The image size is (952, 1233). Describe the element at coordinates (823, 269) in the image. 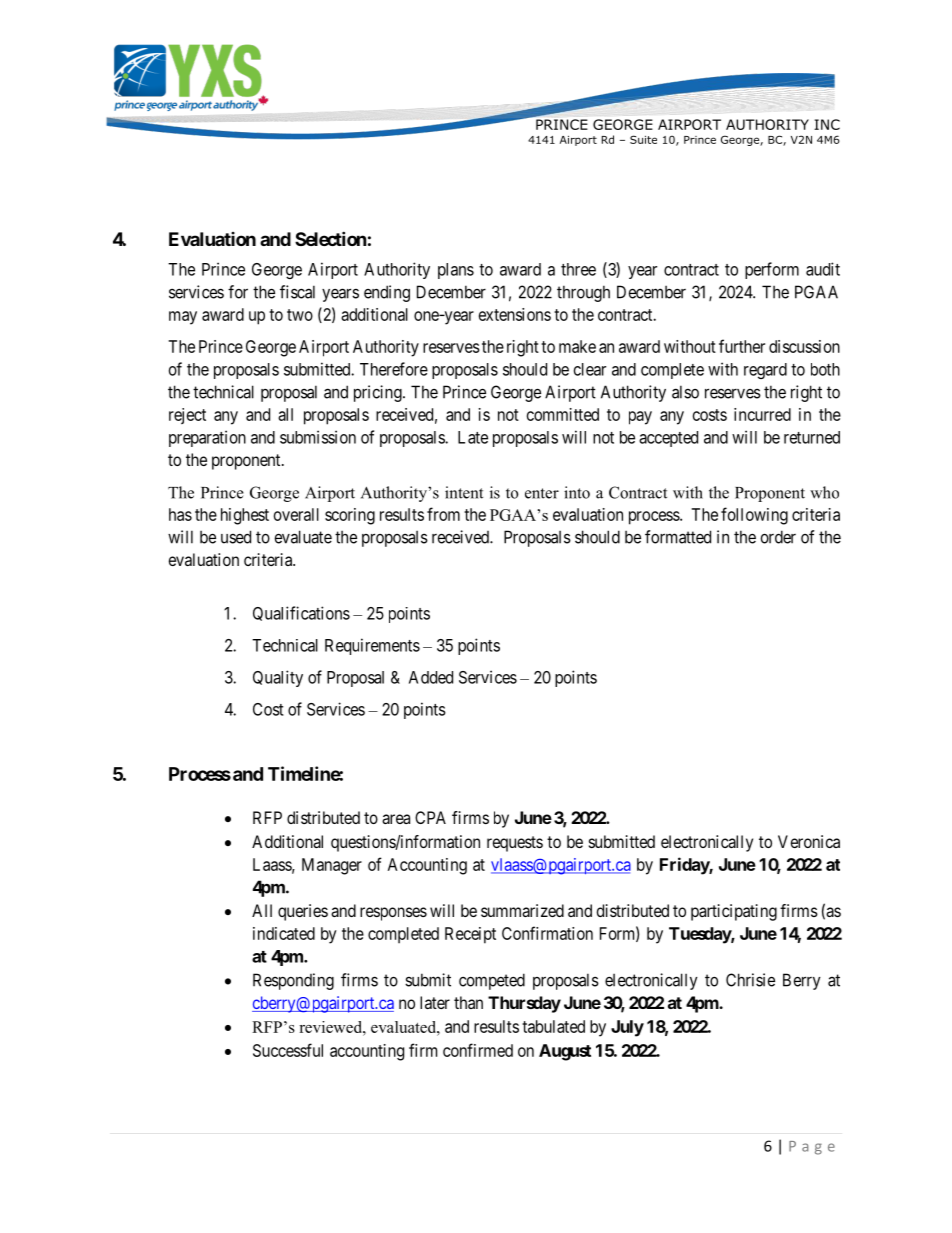

I see `audit` at that location.
